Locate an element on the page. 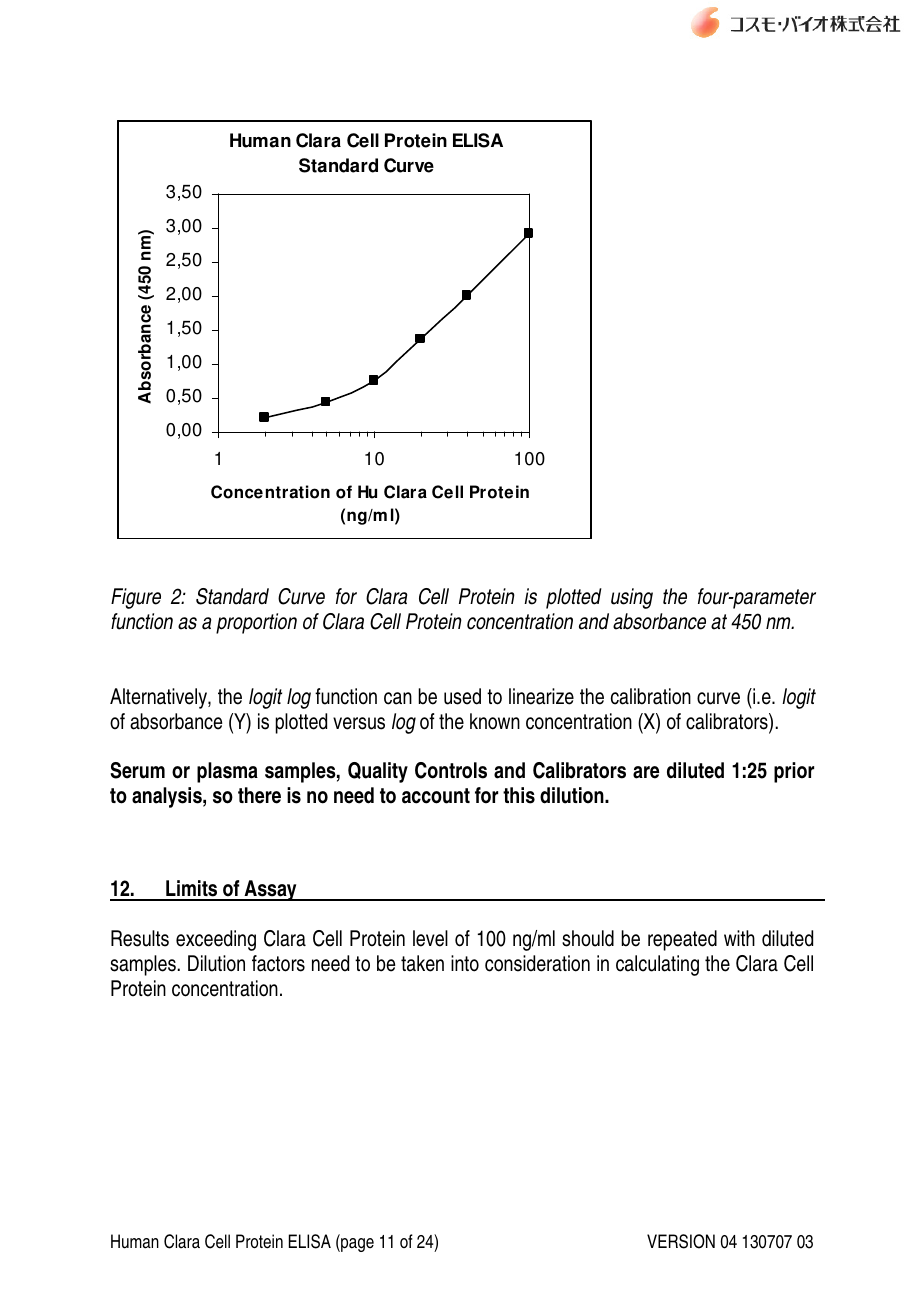  page is located at coordinates (356, 1245).
